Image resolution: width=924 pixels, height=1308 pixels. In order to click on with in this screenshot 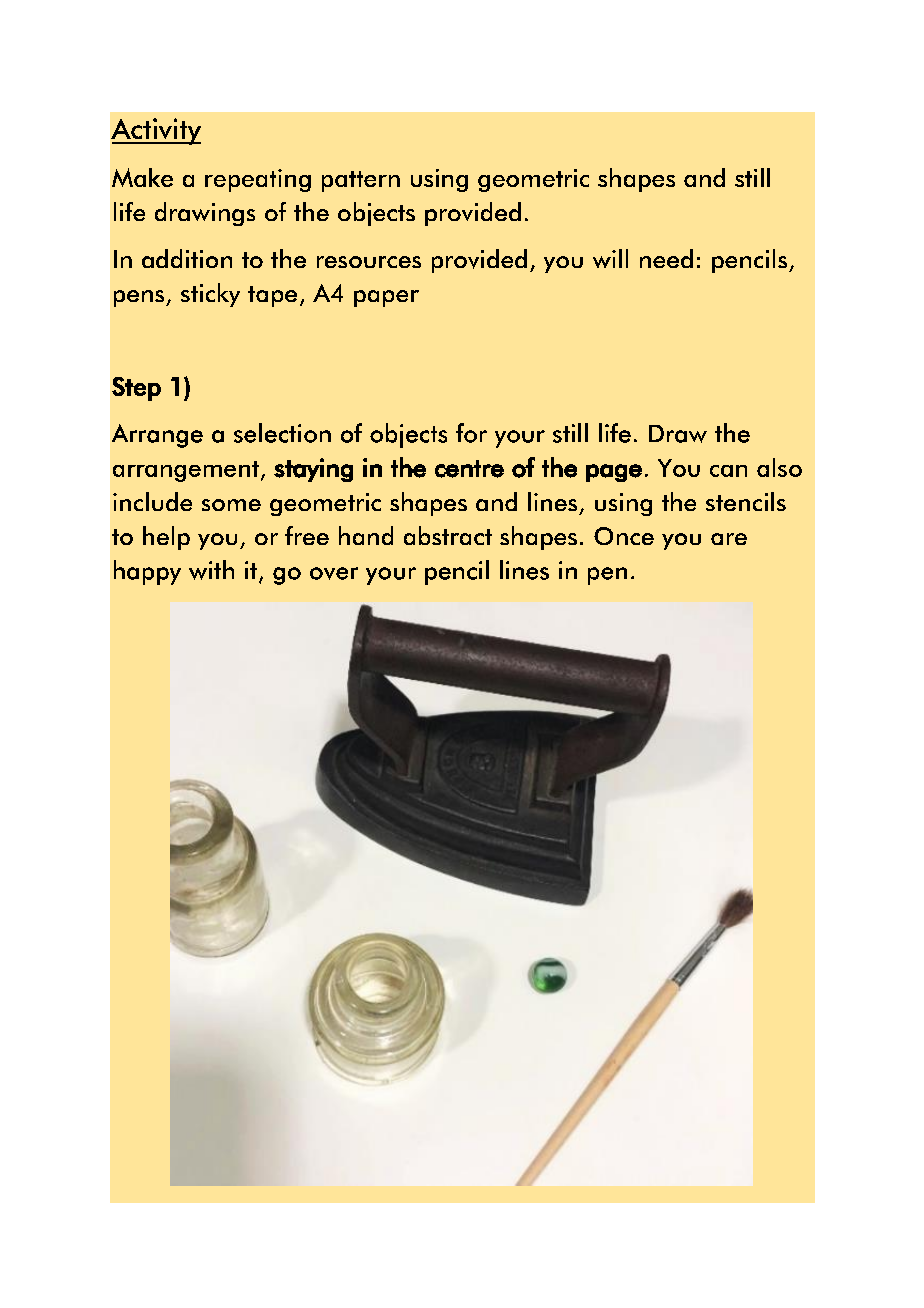, I will do `click(211, 570)`.
